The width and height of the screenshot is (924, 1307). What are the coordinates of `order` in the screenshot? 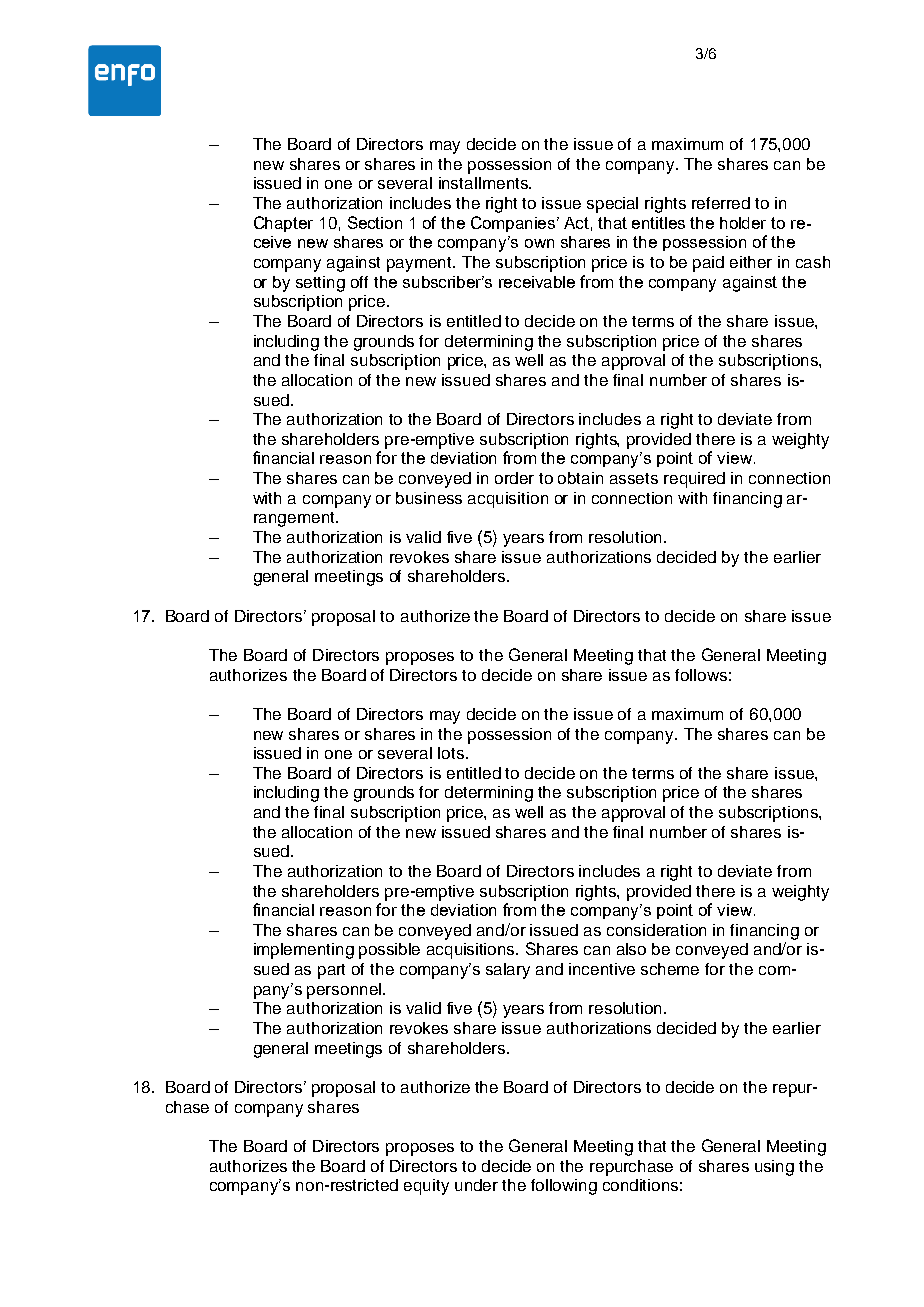 It's located at (514, 478).
